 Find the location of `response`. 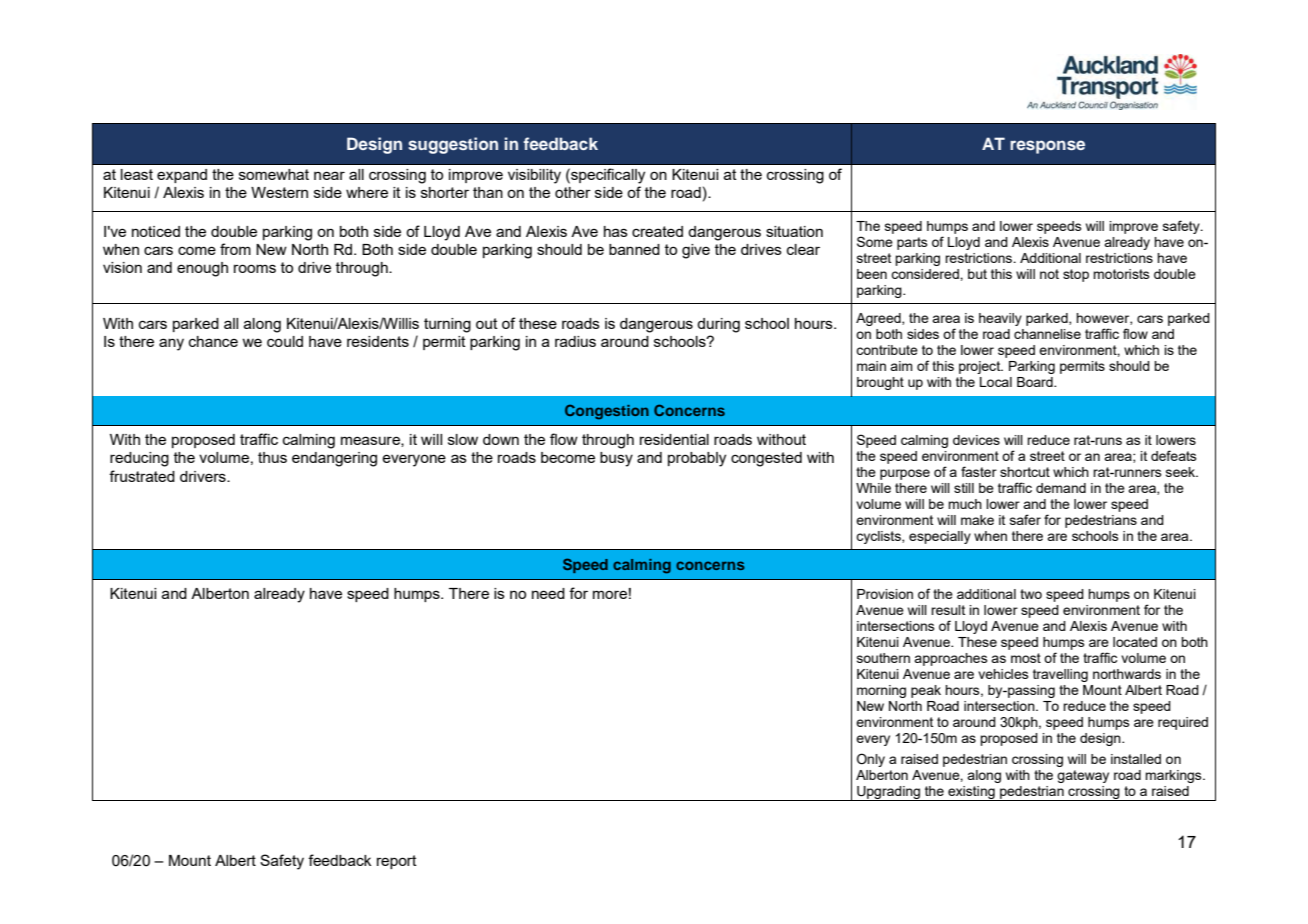

response is located at coordinates (1047, 147).
